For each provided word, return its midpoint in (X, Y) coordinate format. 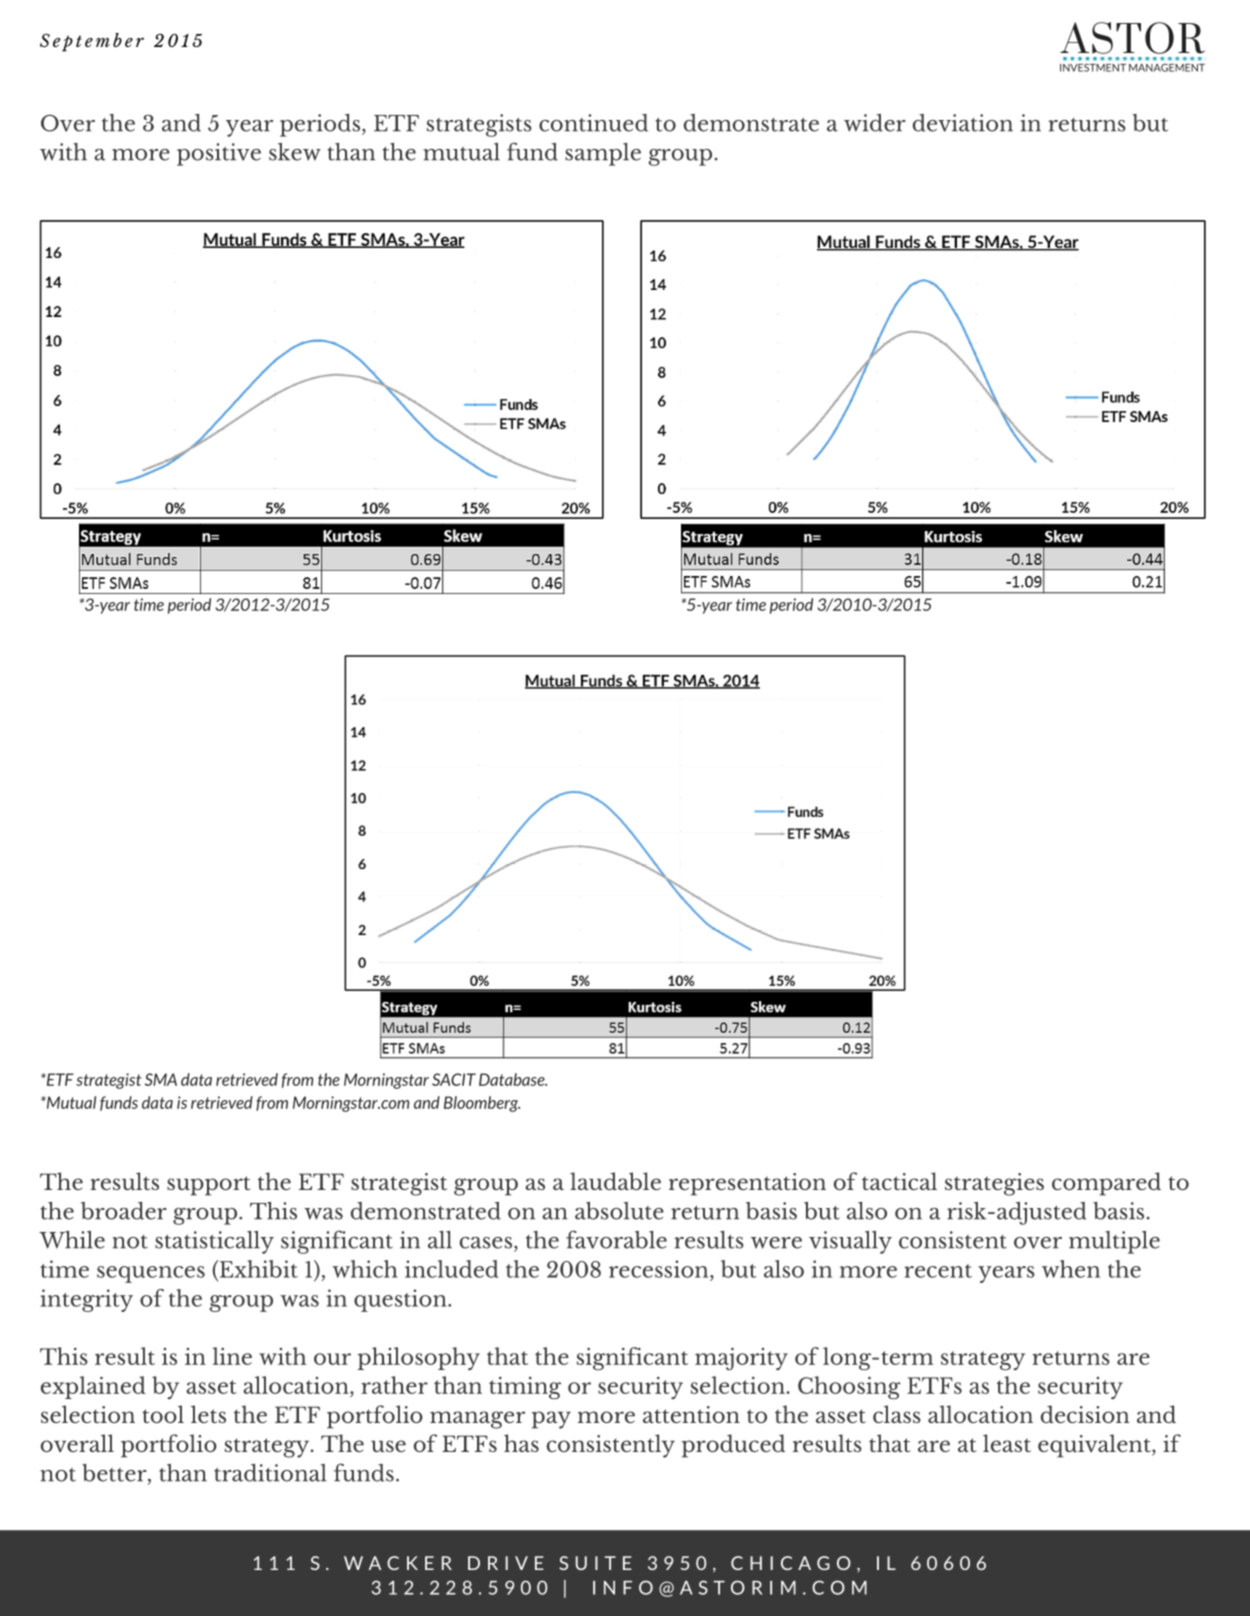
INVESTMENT (1093, 68)
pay (551, 1420)
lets (208, 1414)
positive (219, 154)
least (1007, 1443)
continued (593, 123)
